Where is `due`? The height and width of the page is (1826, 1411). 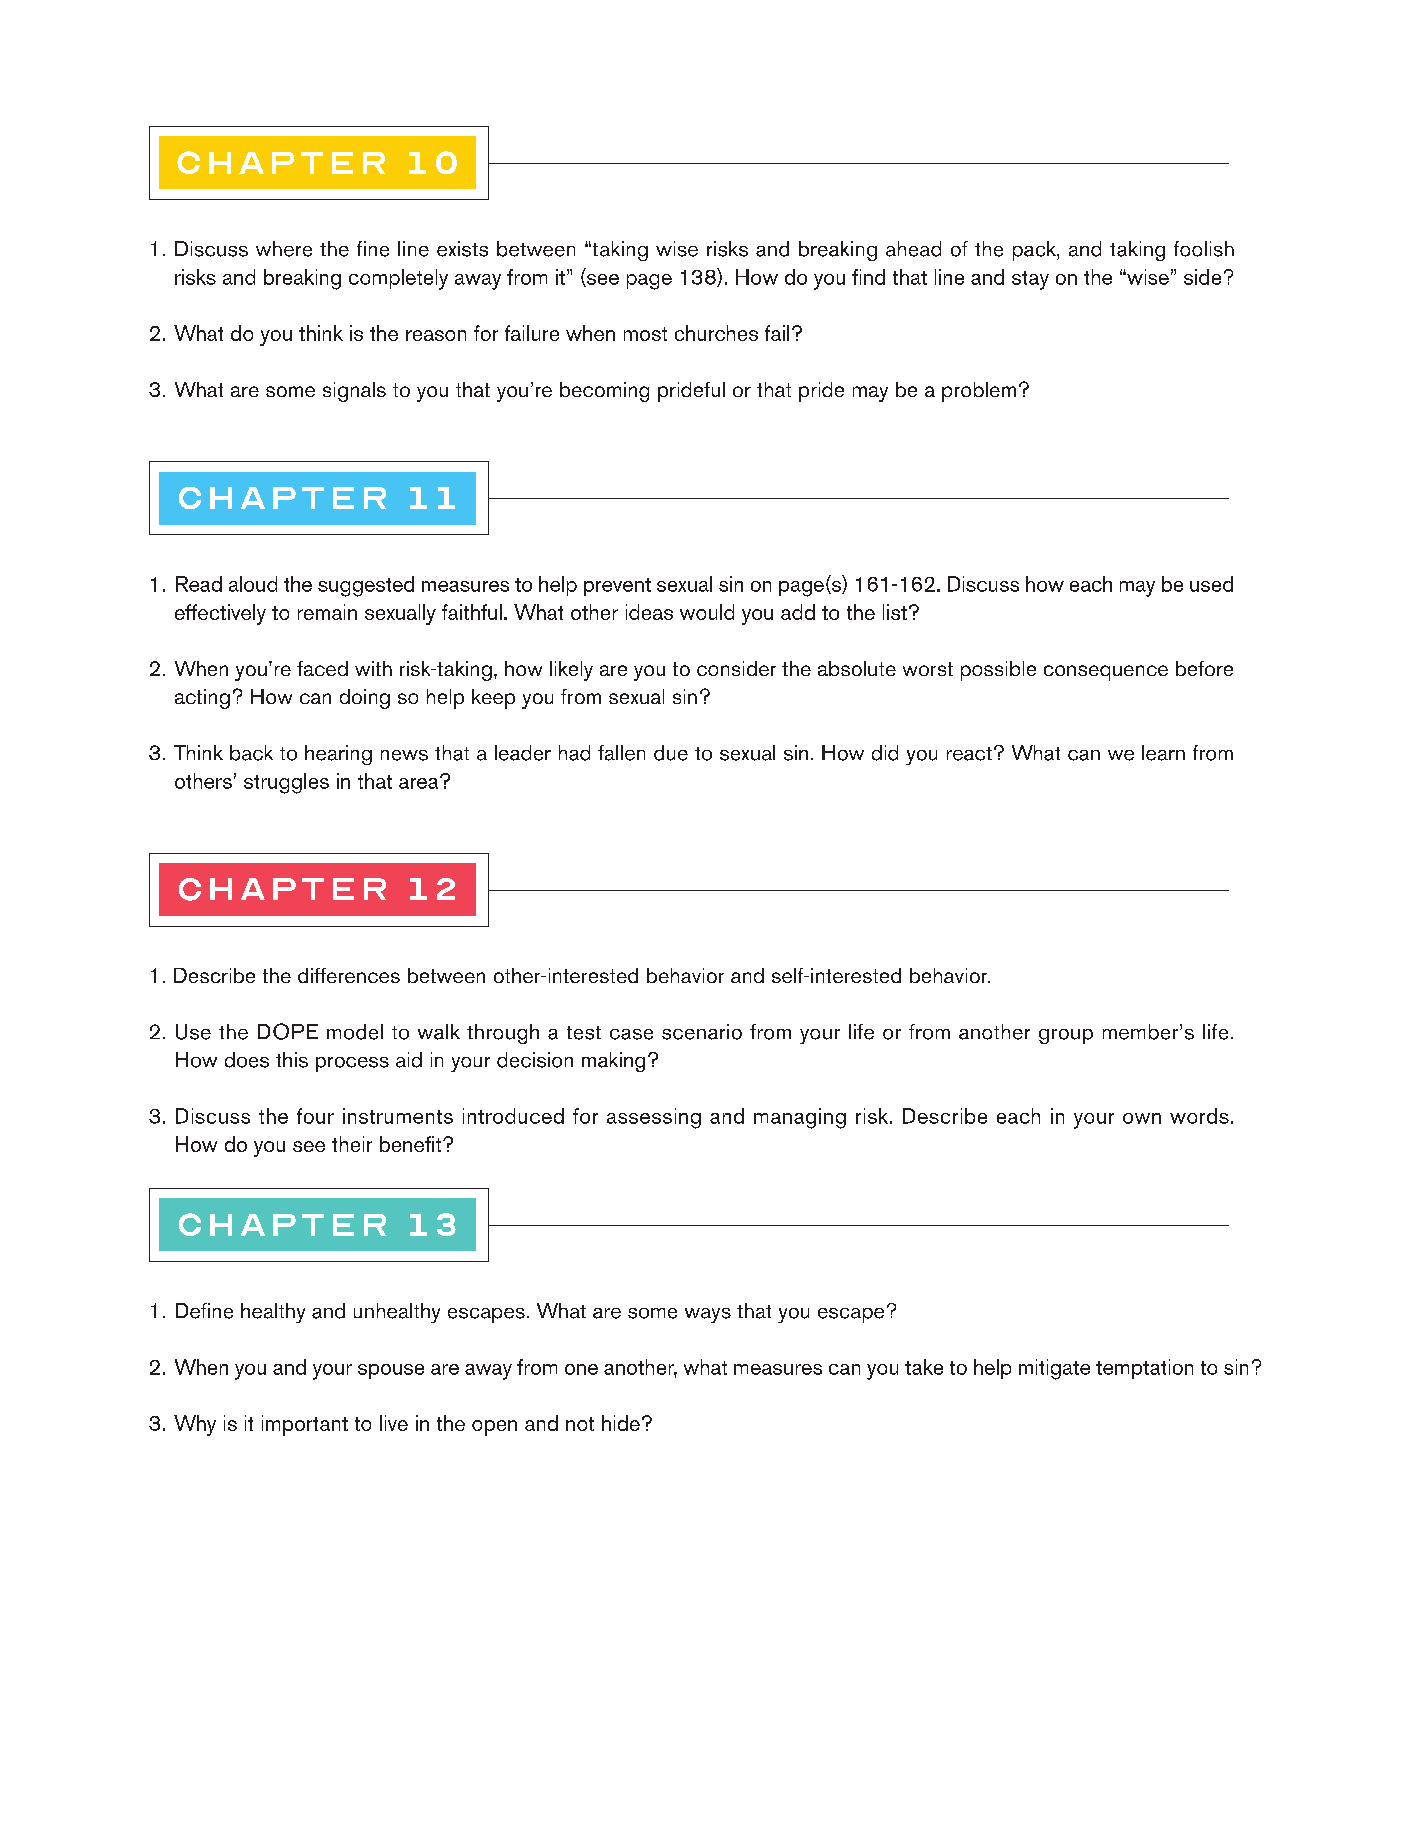
due is located at coordinates (671, 753).
